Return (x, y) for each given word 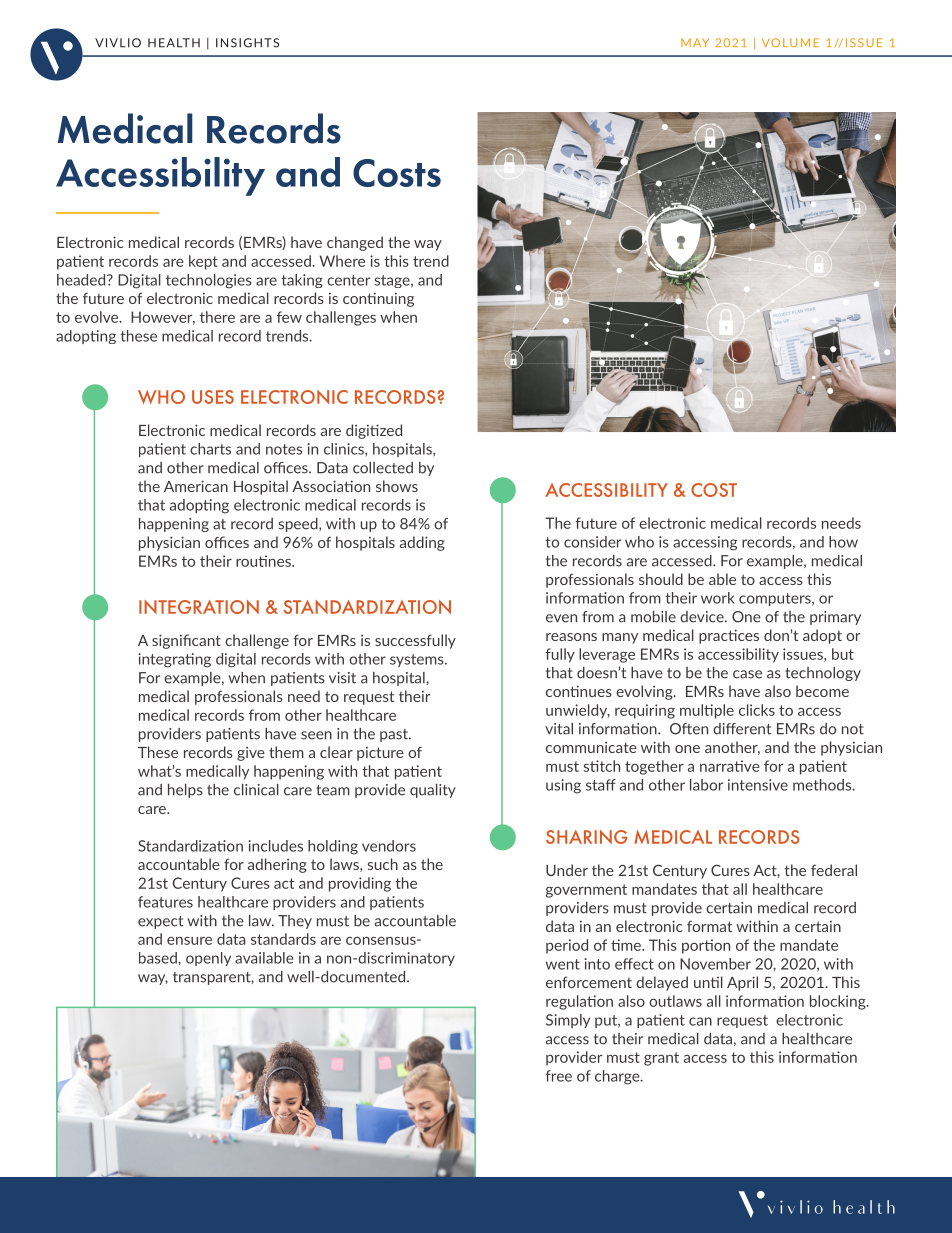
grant (661, 1059)
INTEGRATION (199, 607)
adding (422, 543)
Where (342, 261)
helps (185, 791)
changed (355, 243)
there (217, 317)
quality (433, 791)
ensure (189, 941)
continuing (378, 299)
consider (592, 542)
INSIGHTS (247, 43)
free (559, 1076)
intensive (758, 785)
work (718, 598)
